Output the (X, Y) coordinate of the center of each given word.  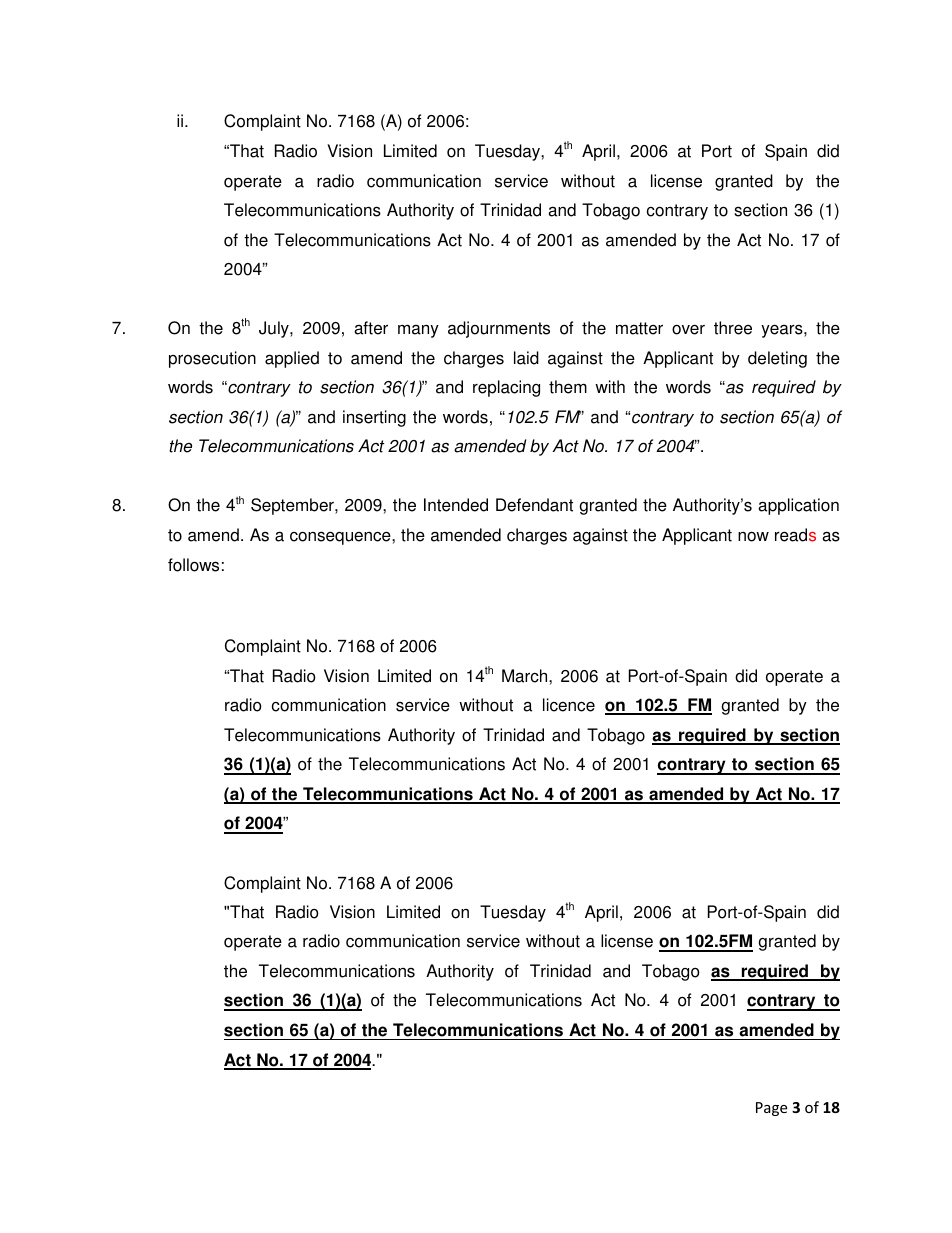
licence (569, 705)
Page (771, 1109)
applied (292, 359)
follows (193, 565)
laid (526, 358)
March (526, 676)
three (733, 328)
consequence (341, 538)
